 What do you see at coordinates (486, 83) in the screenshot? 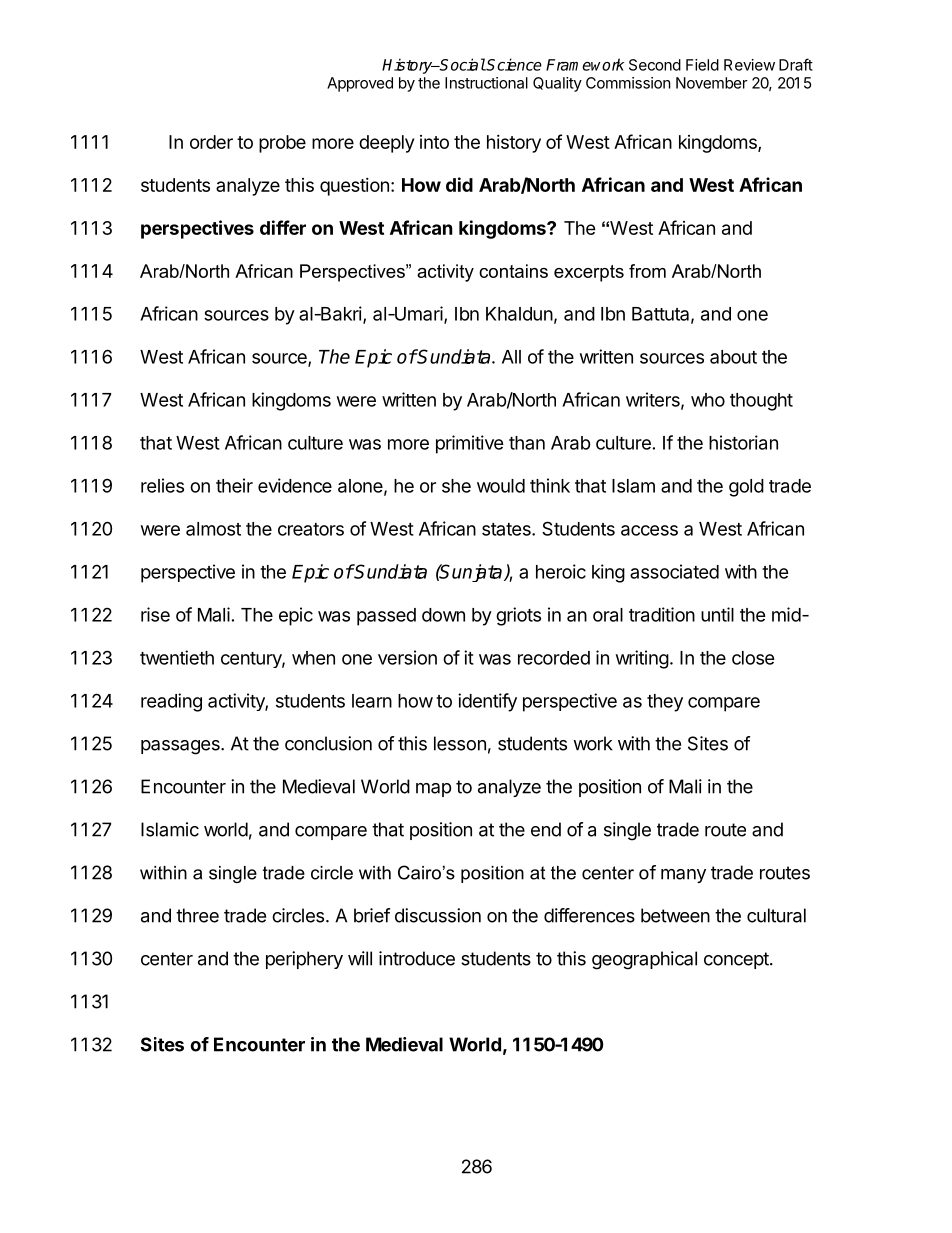
I see `Instructional` at bounding box center [486, 83].
